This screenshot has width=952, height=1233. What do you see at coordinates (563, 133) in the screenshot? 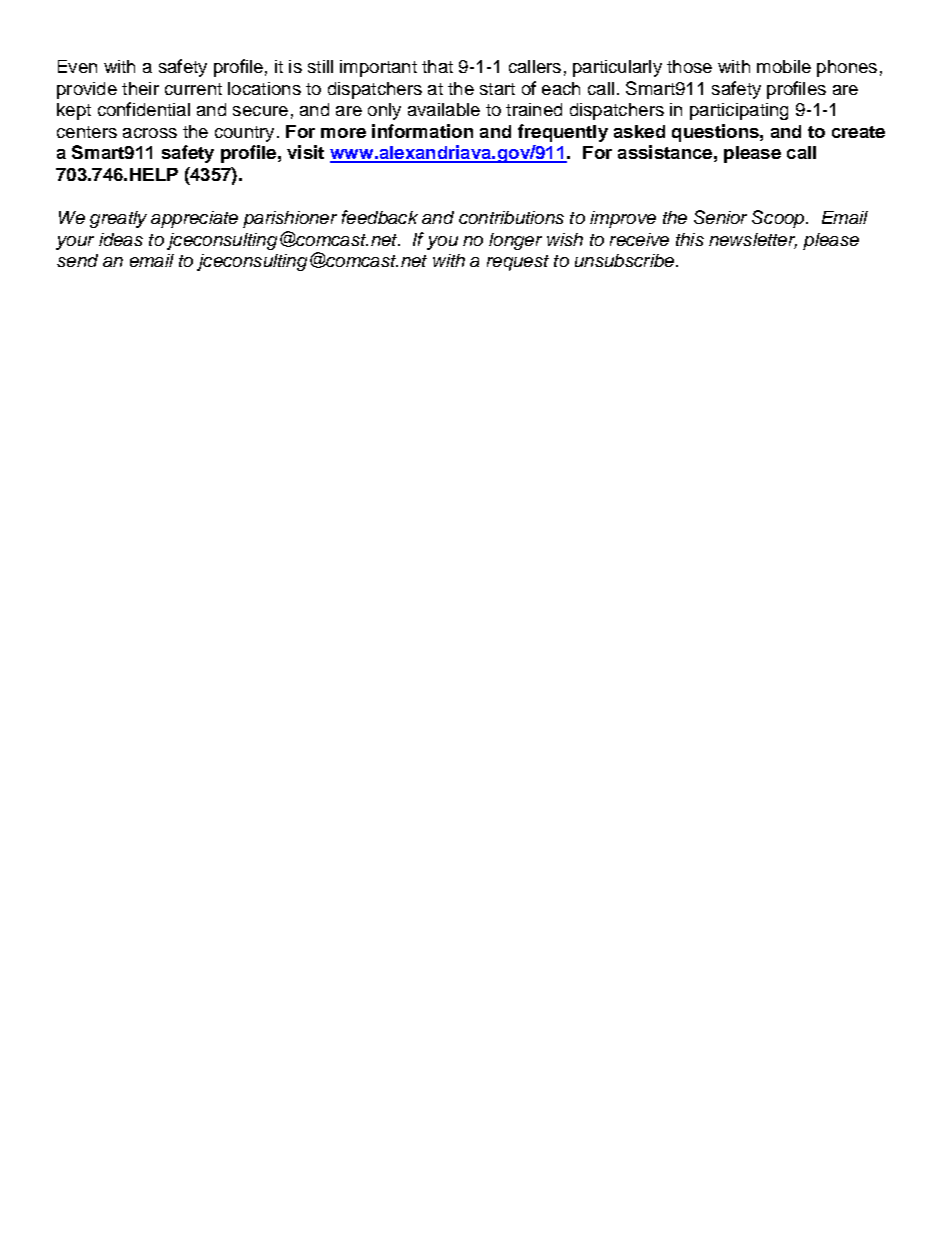
I see `frequently` at bounding box center [563, 133].
